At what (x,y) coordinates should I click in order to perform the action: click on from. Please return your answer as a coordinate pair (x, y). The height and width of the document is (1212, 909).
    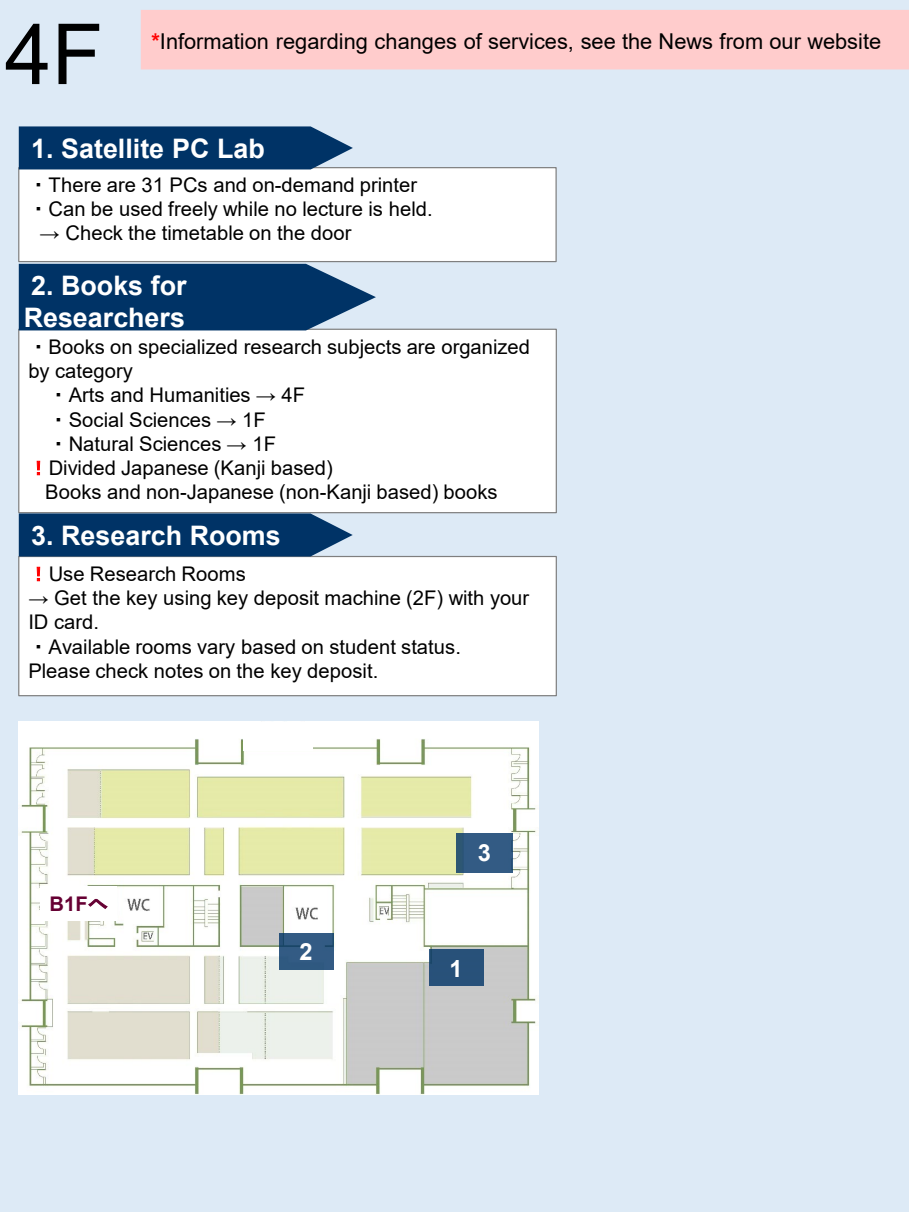
    Looking at the image, I should click on (740, 41).
